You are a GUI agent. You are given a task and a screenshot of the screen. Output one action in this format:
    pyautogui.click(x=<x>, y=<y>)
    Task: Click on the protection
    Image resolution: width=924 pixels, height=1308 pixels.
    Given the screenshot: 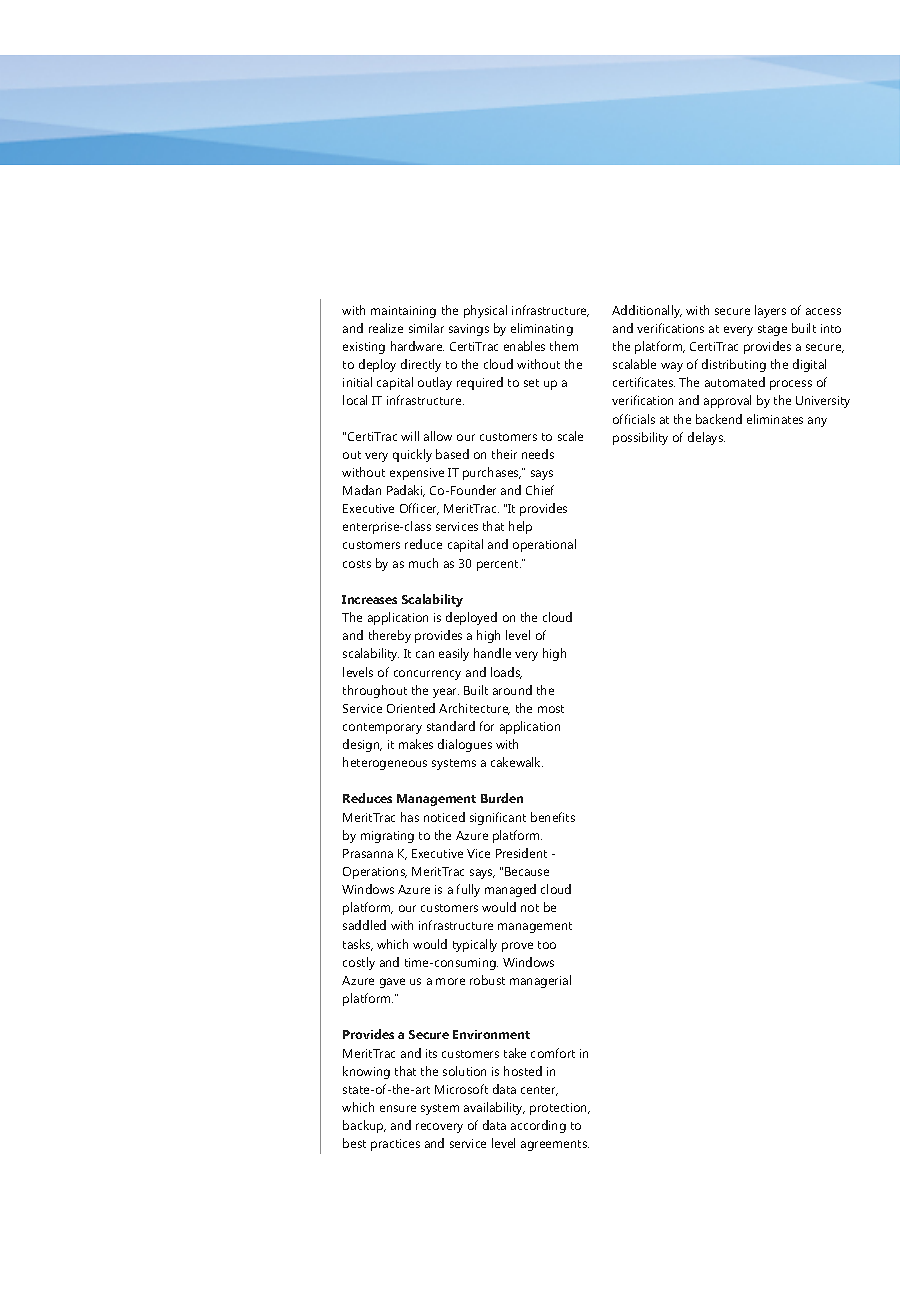 What is the action you would take?
    pyautogui.click(x=560, y=1109)
